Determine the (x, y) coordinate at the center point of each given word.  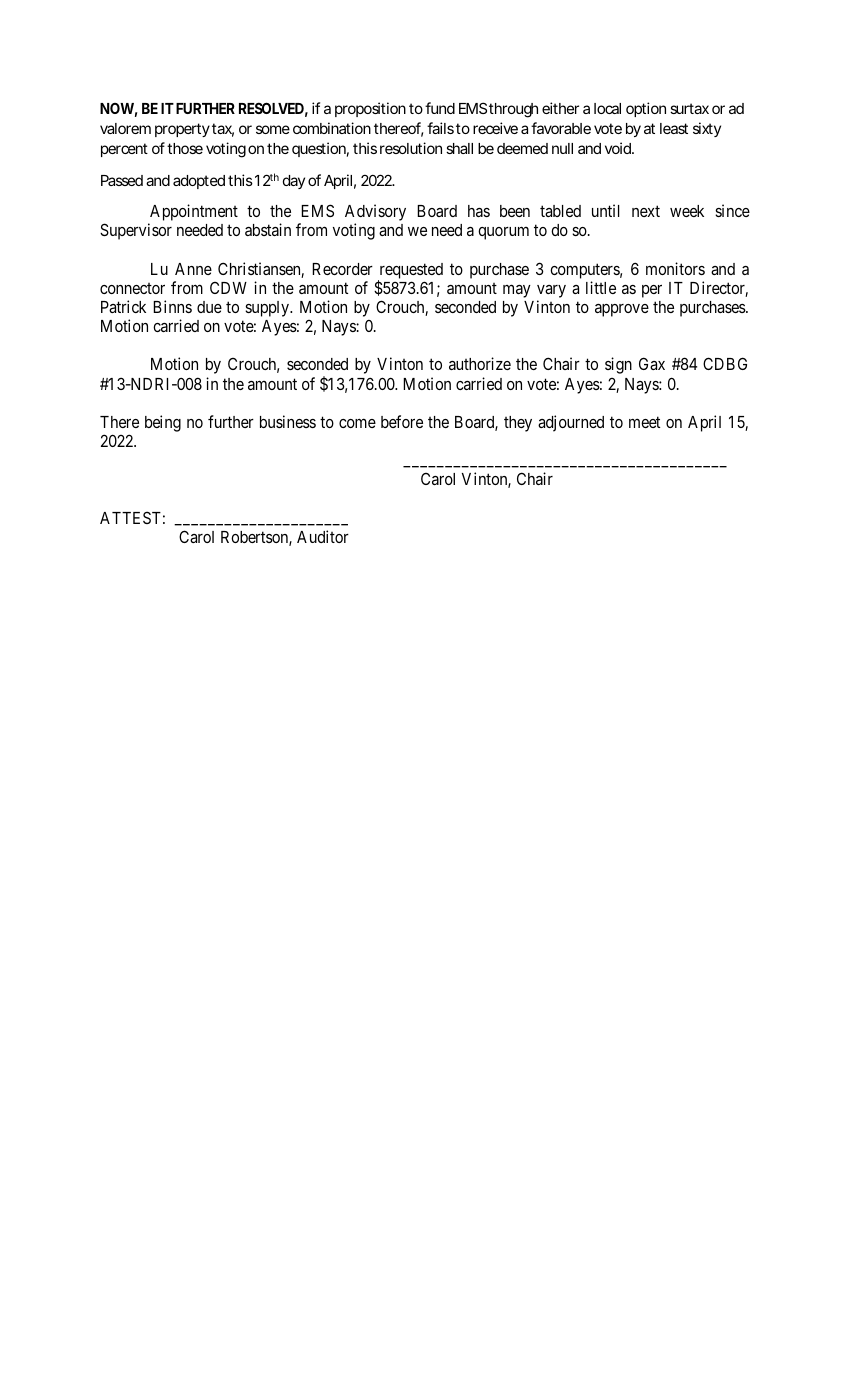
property (182, 130)
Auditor (323, 536)
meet (644, 422)
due (209, 307)
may (517, 291)
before (402, 421)
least (674, 128)
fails (440, 128)
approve (622, 310)
